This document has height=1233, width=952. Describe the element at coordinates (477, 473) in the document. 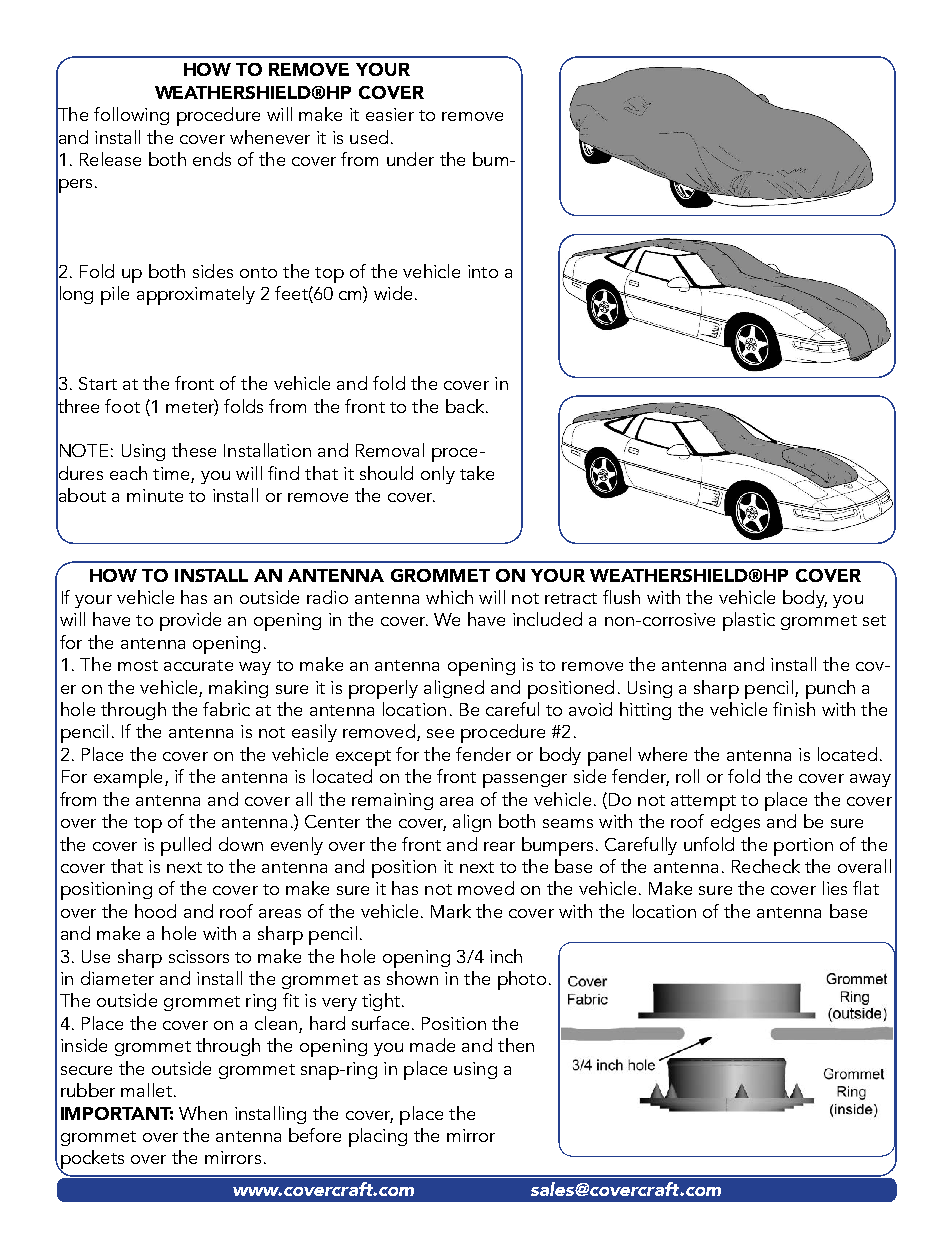

I see `take` at that location.
